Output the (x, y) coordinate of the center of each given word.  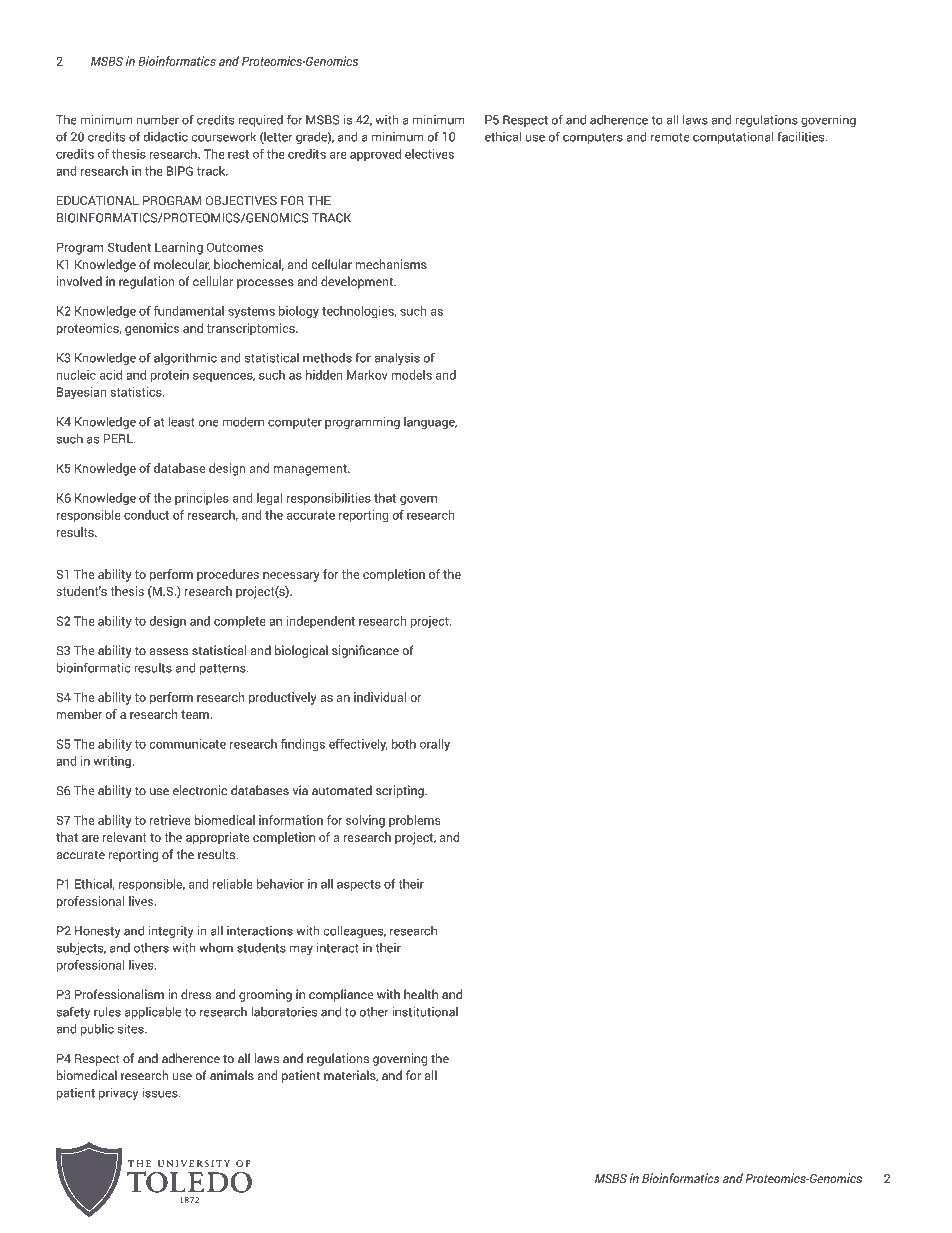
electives (429, 154)
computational (733, 137)
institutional (425, 1011)
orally (435, 745)
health (421, 994)
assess (169, 652)
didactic (165, 137)
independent (321, 622)
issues (161, 1092)
